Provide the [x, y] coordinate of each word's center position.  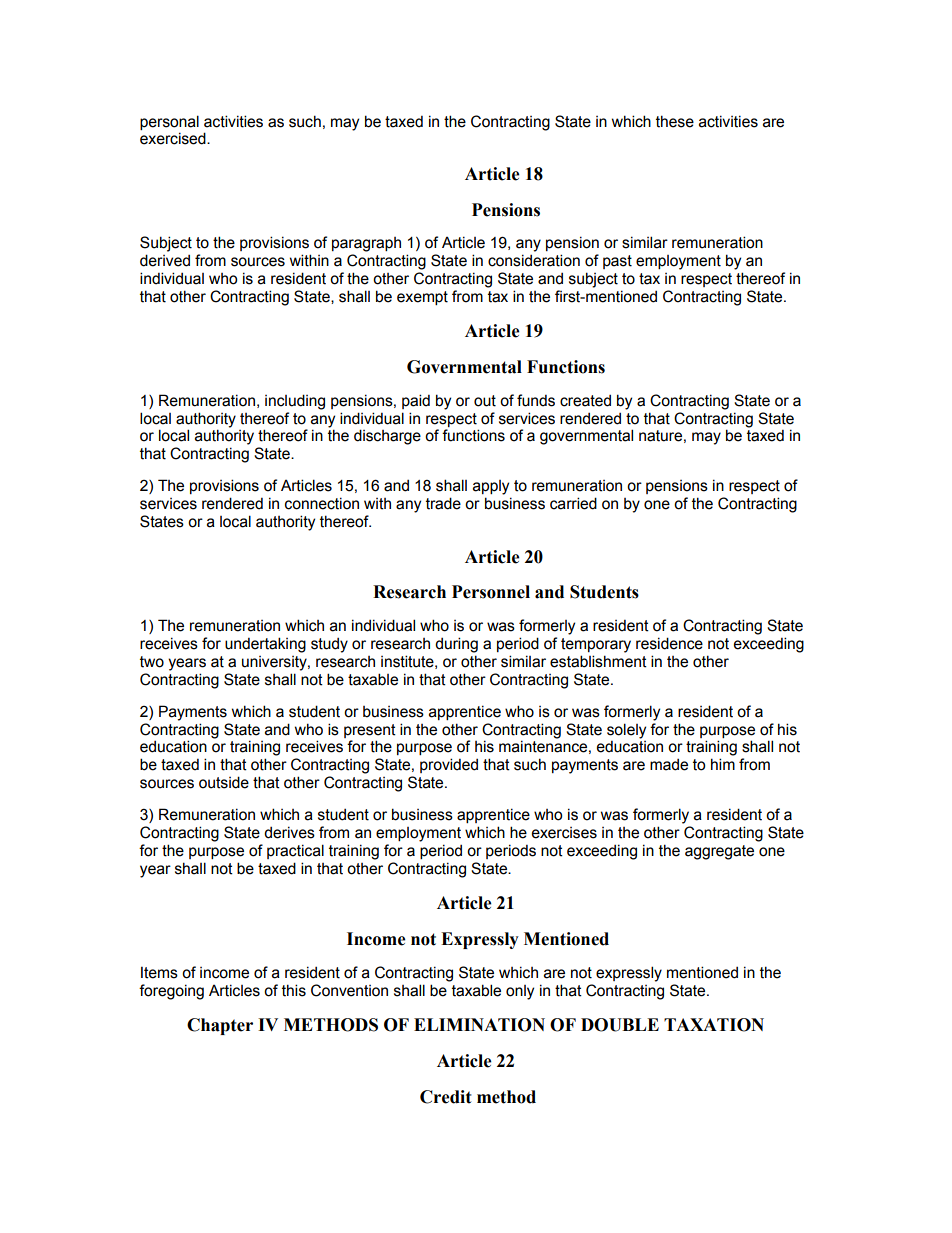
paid [416, 401]
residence [669, 643]
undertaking [265, 645]
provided [449, 765]
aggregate [719, 852]
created [585, 401]
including [295, 402]
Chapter [220, 1026]
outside [224, 782]
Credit [446, 1097]
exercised [174, 138]
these [675, 121]
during [456, 645]
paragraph [366, 244]
